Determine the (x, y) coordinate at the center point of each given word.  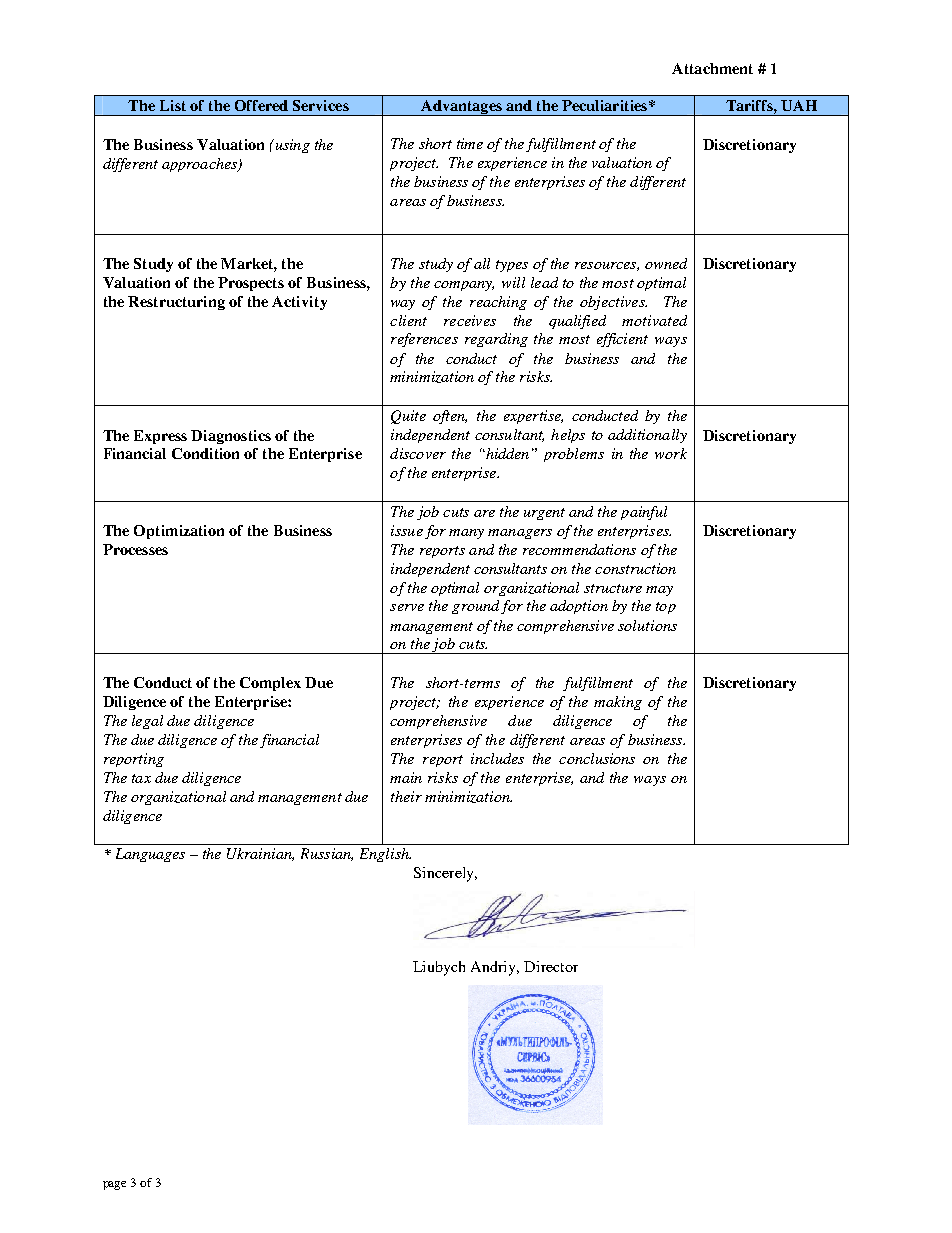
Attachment (712, 68)
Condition (205, 453)
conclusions (597, 758)
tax (141, 778)
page (114, 1185)
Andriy (495, 968)
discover (418, 453)
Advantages (461, 108)
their (406, 796)
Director (551, 966)
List (173, 105)
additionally (647, 436)
